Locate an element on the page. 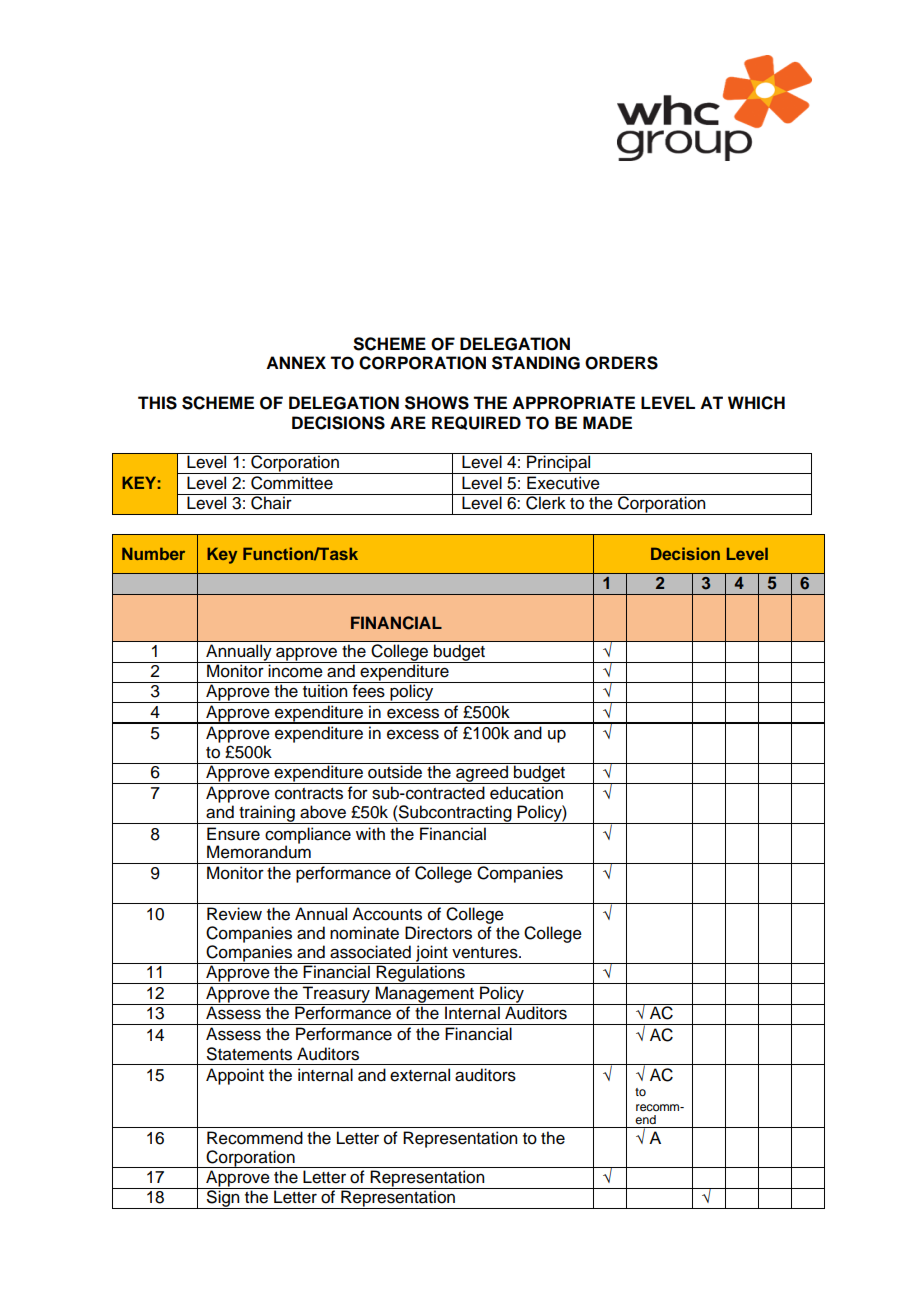 The height and width of the page is (1307, 924). THIS is located at coordinates (157, 403).
